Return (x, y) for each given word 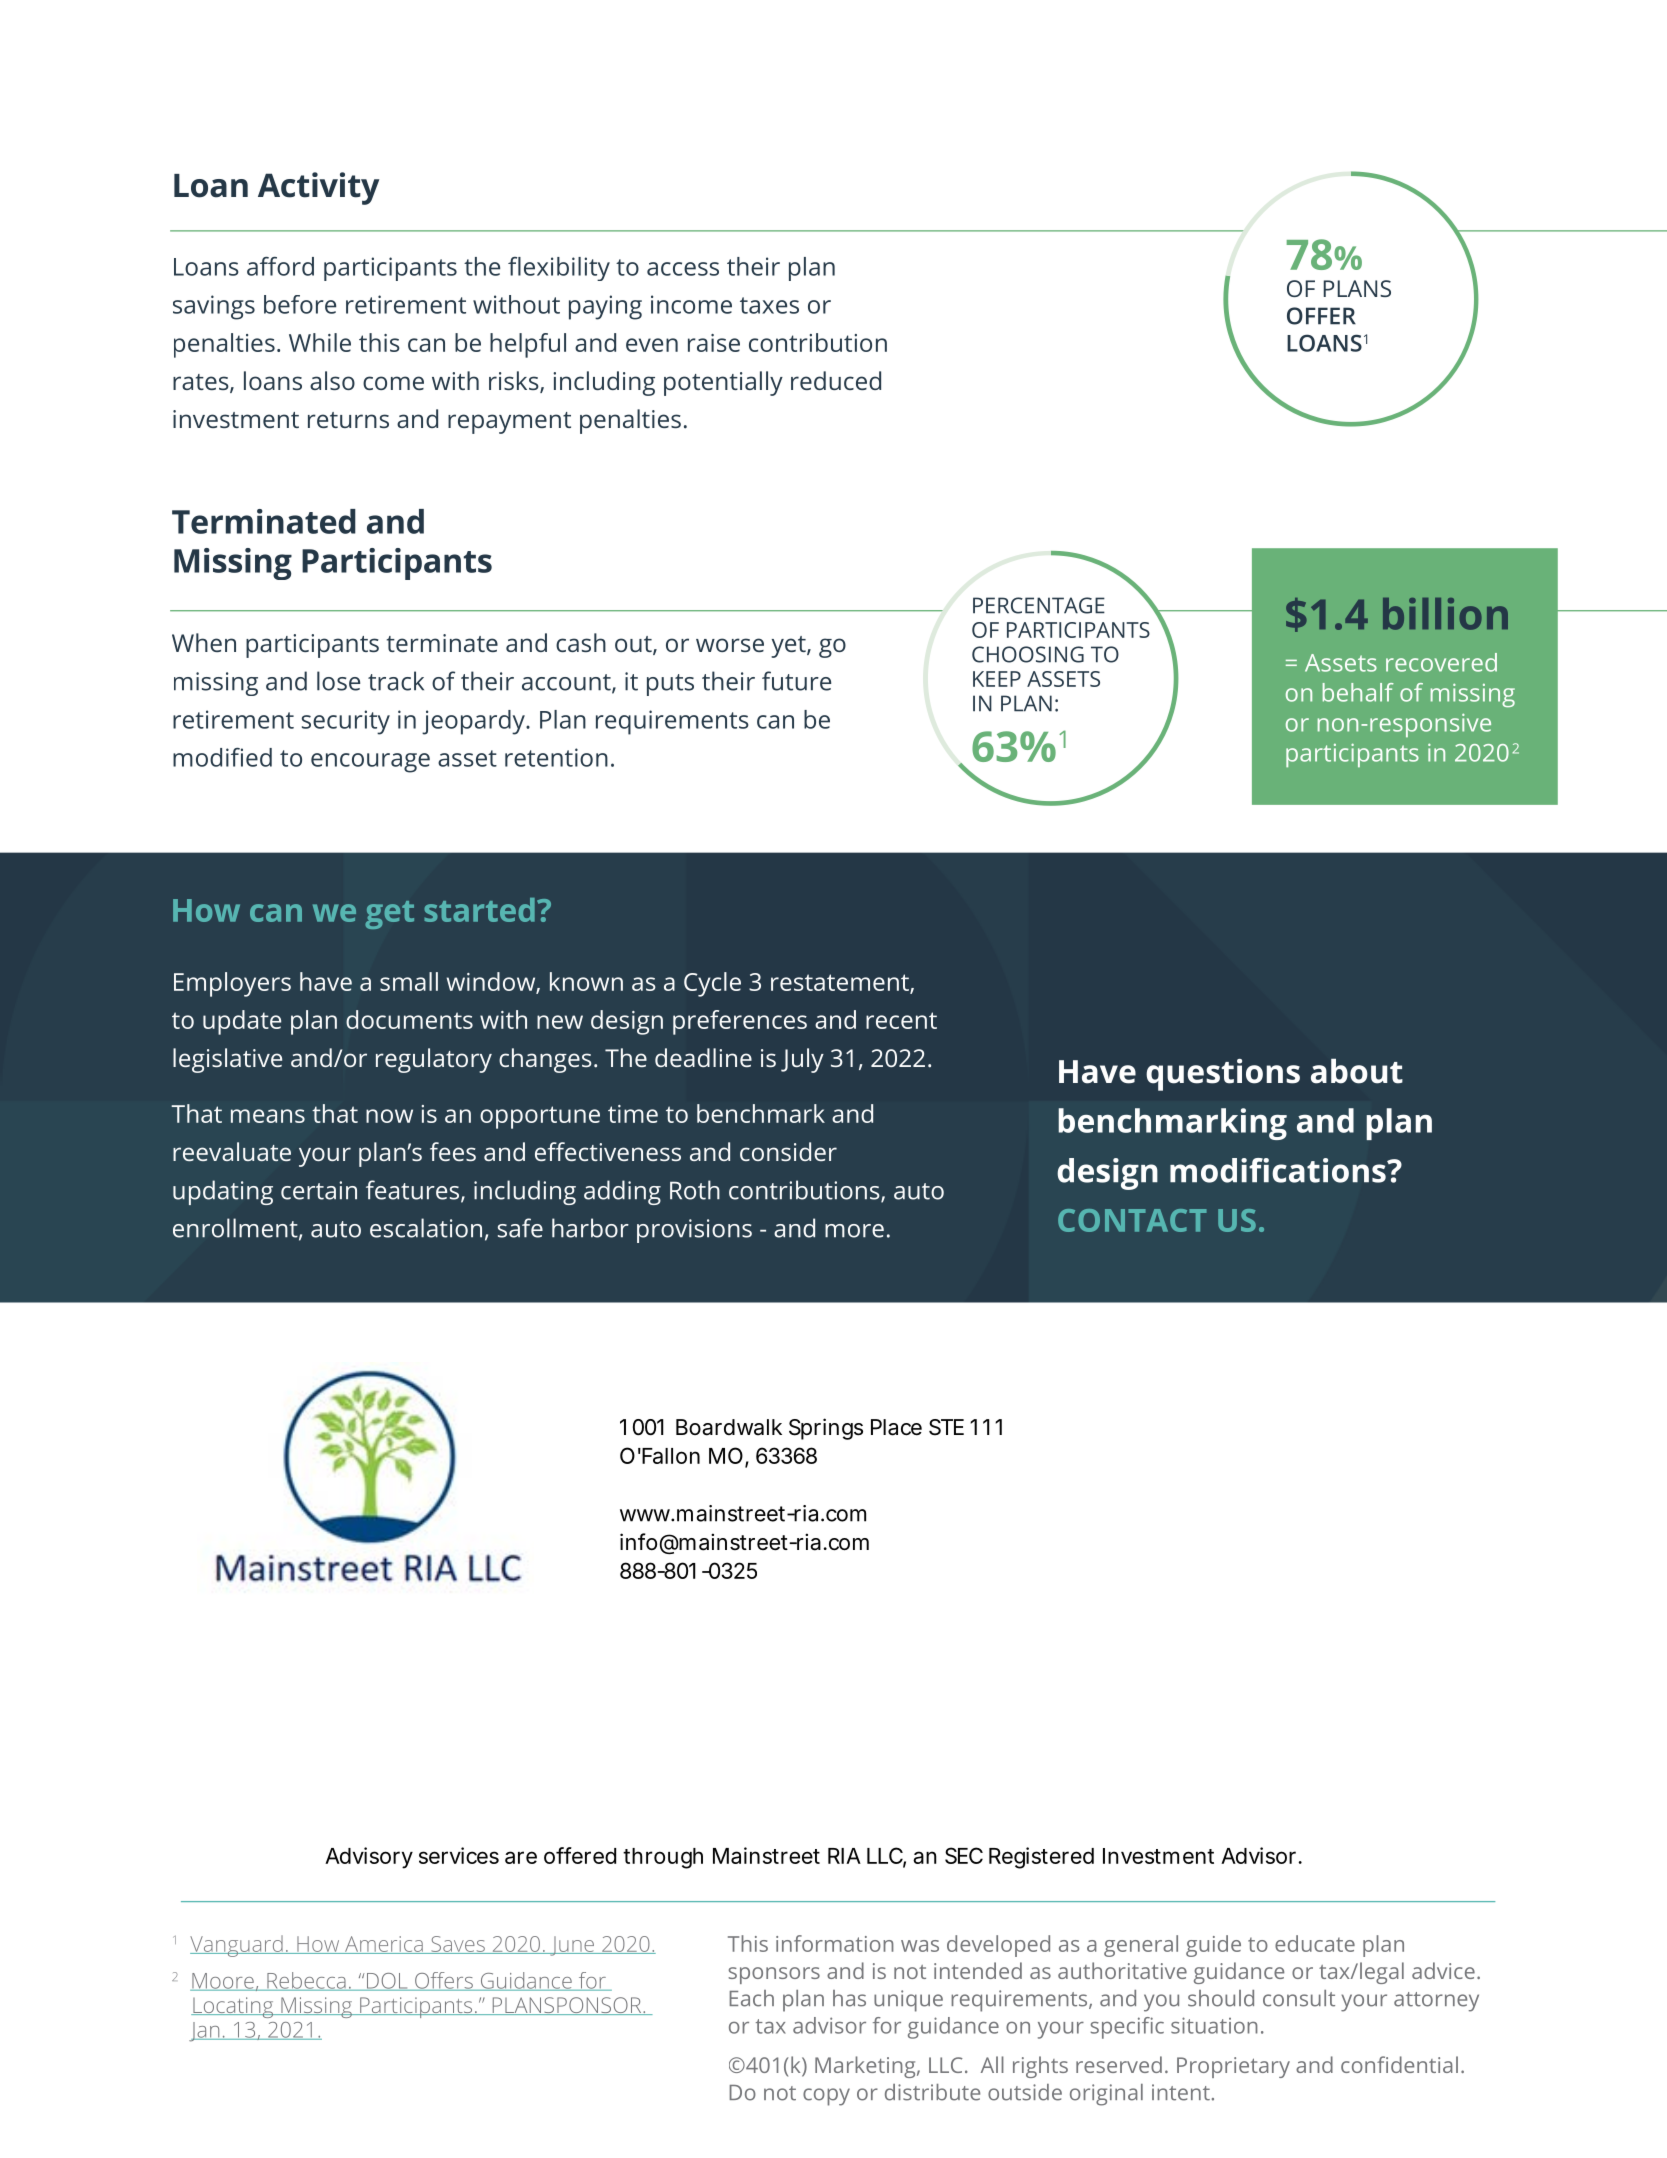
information (835, 1943)
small (409, 981)
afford (280, 266)
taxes (769, 305)
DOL (387, 1982)
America (384, 1945)
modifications (1279, 1170)
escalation (426, 1228)
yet (789, 647)
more (854, 1231)
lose (338, 681)
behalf (1358, 692)
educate (1315, 1943)
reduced (836, 380)
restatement (841, 983)
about (1357, 1071)
